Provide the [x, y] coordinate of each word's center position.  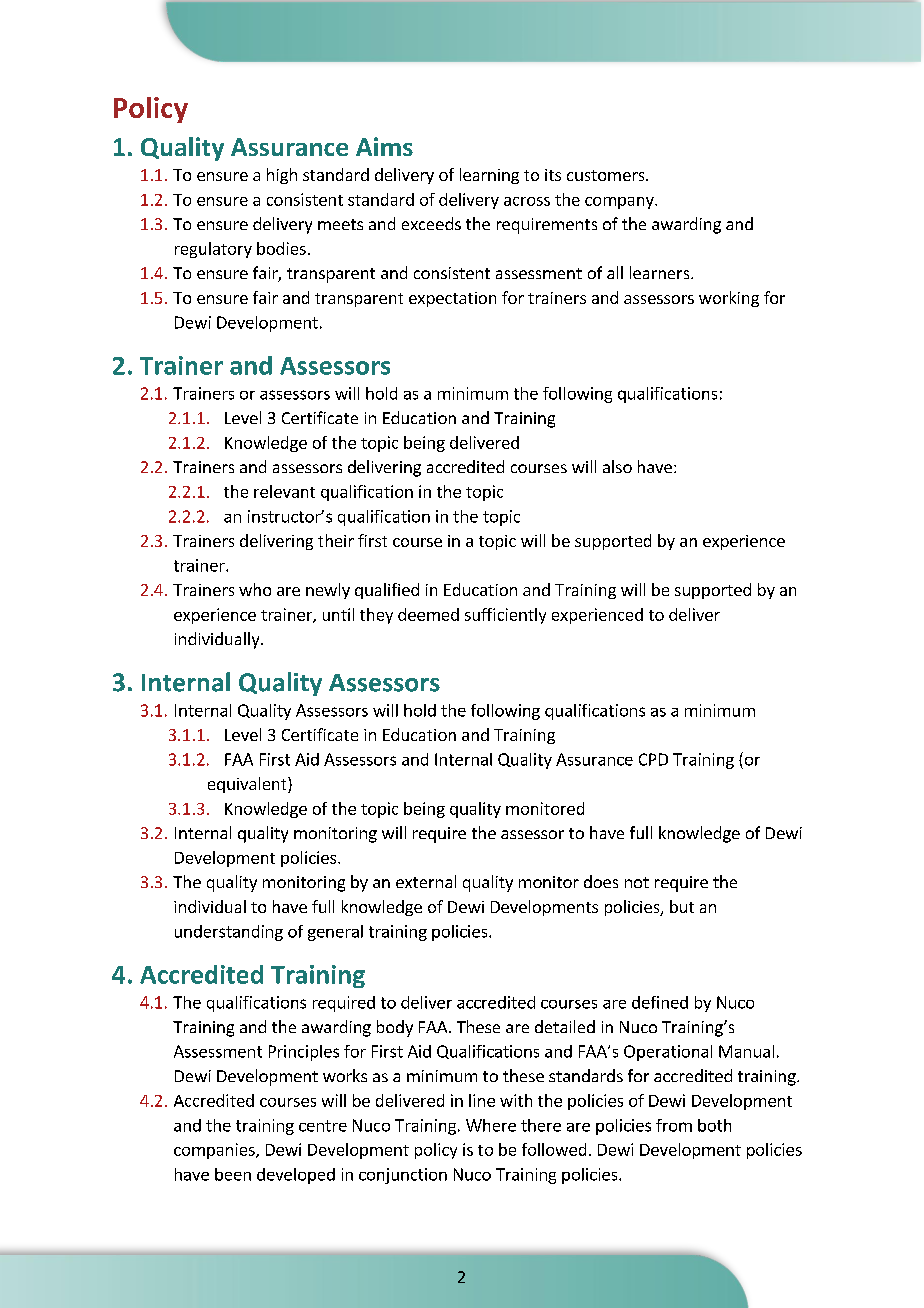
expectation [452, 299]
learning [489, 176]
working [729, 299]
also [617, 466]
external [426, 881]
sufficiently [505, 616]
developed [296, 1176]
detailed [565, 1026]
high [282, 176]
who [255, 589]
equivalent [248, 785]
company [620, 203]
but [682, 906]
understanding [229, 933]
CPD [653, 759]
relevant [284, 491]
